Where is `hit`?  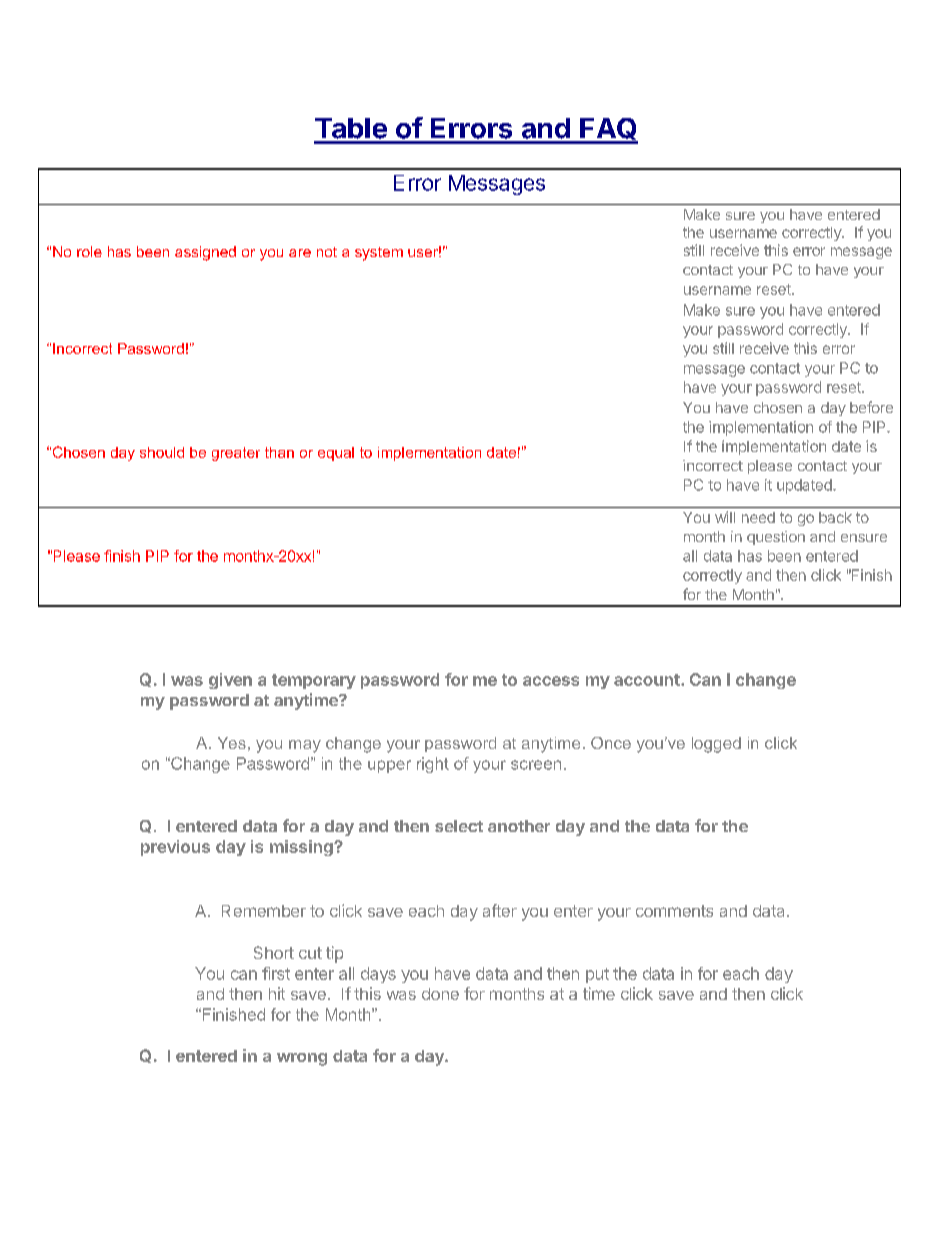
hit is located at coordinates (277, 993).
